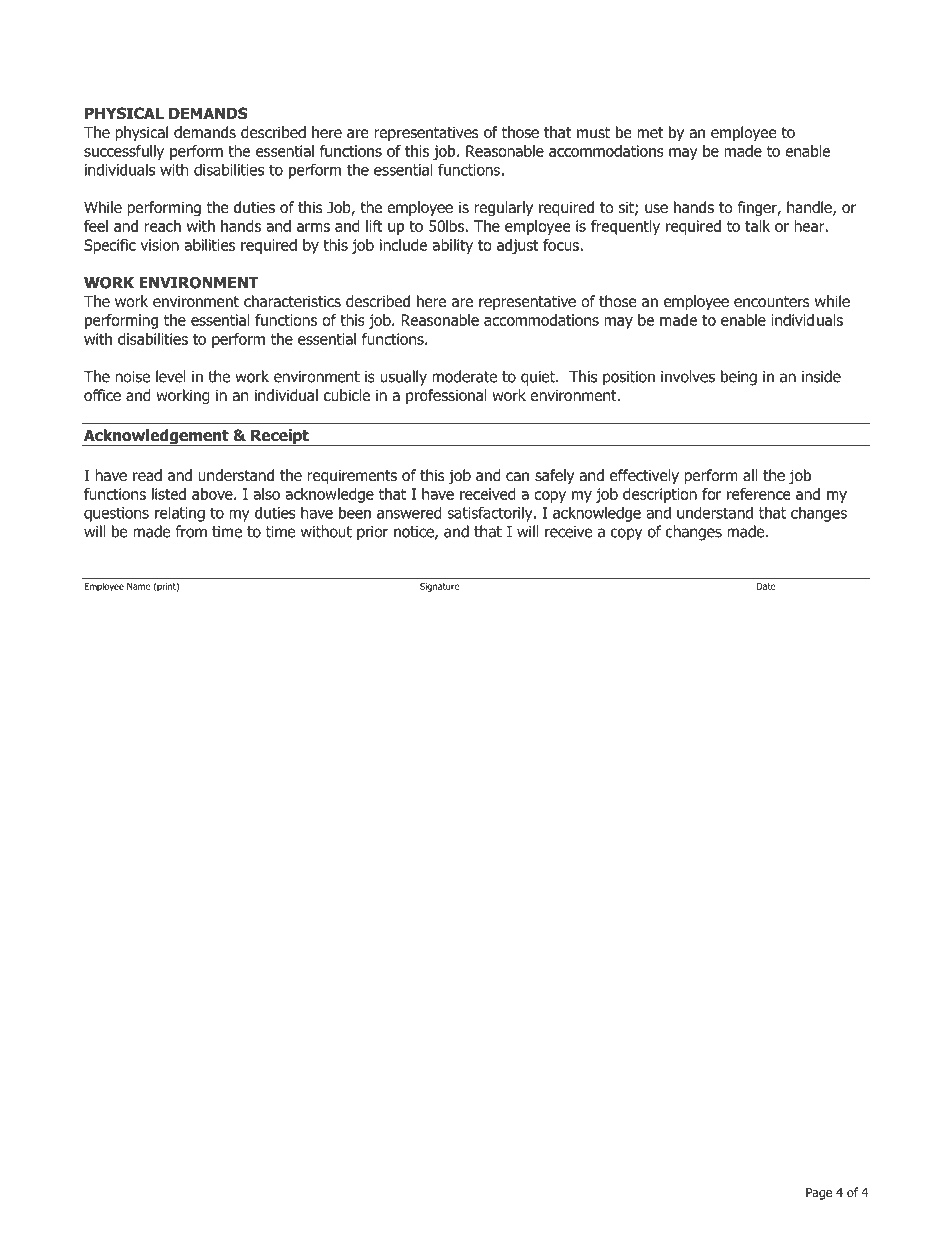  Describe the element at coordinates (757, 226) in the screenshot. I see `talk` at that location.
